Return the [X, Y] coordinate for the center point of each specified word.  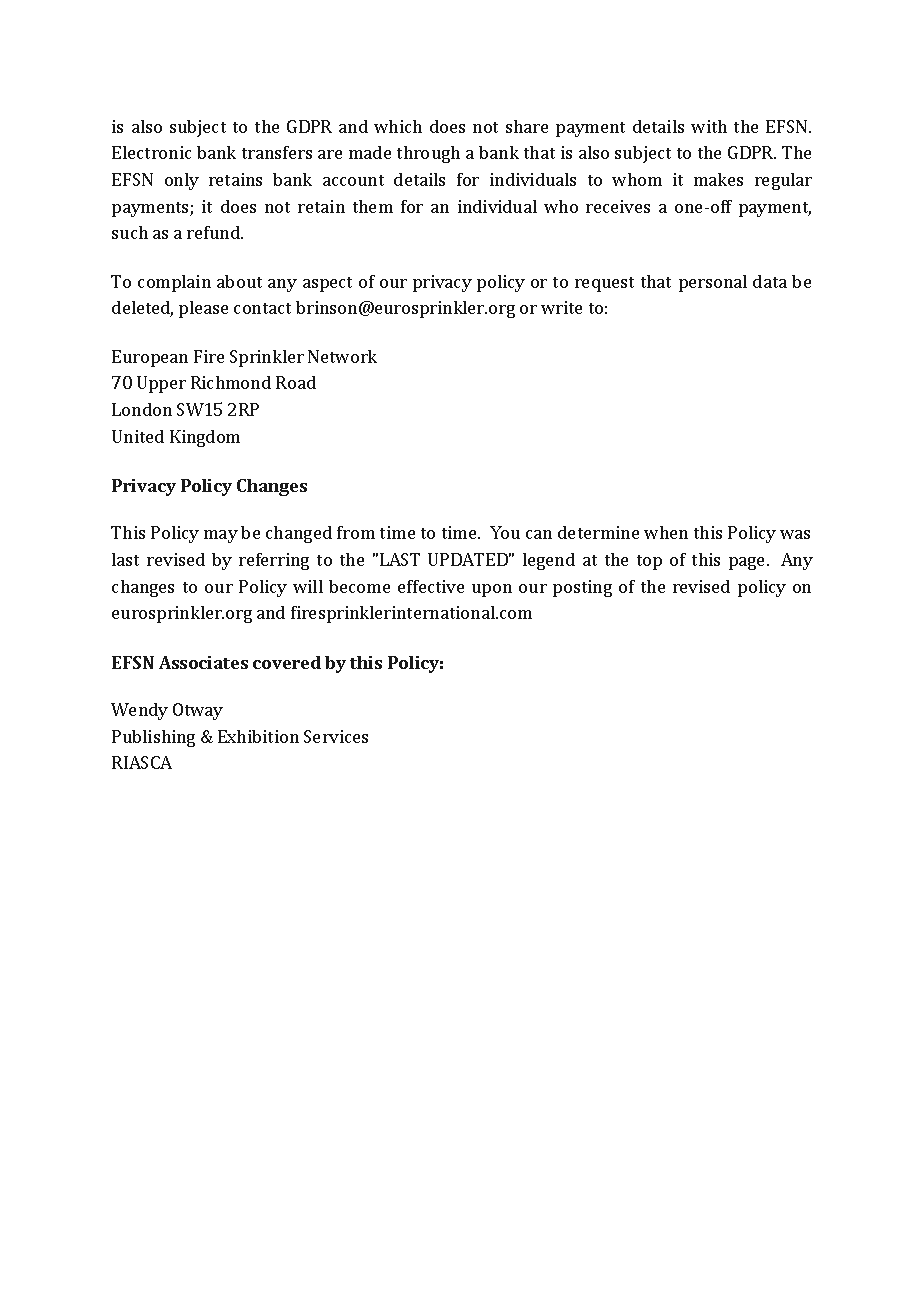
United [138, 436]
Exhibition [258, 736]
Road [296, 382]
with [709, 126]
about [239, 281]
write [561, 307]
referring [274, 561]
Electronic [151, 152]
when [666, 532]
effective [431, 586]
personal [713, 283]
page [748, 563]
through [428, 154]
